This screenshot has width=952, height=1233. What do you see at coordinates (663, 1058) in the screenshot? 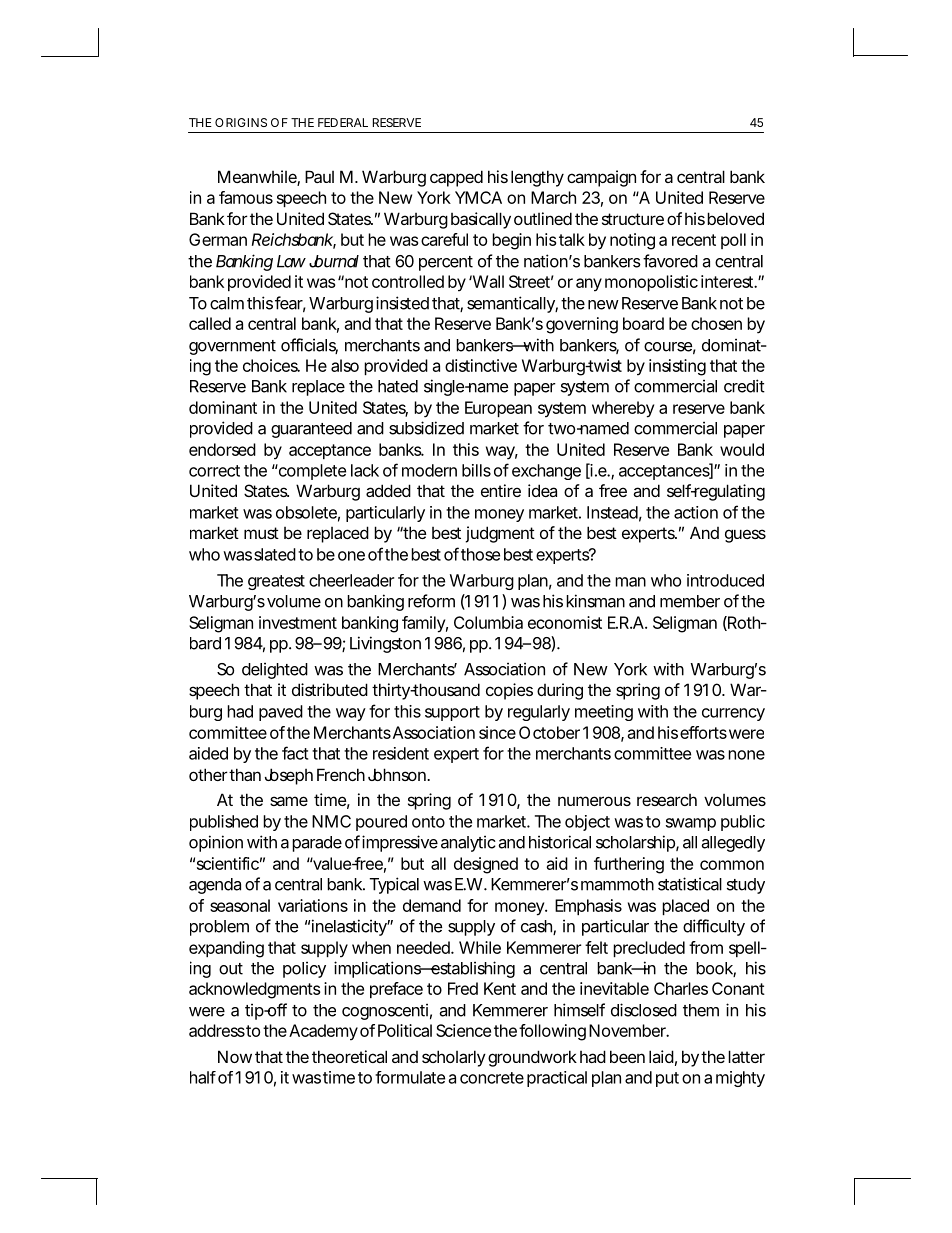
I see `laid` at bounding box center [663, 1058].
